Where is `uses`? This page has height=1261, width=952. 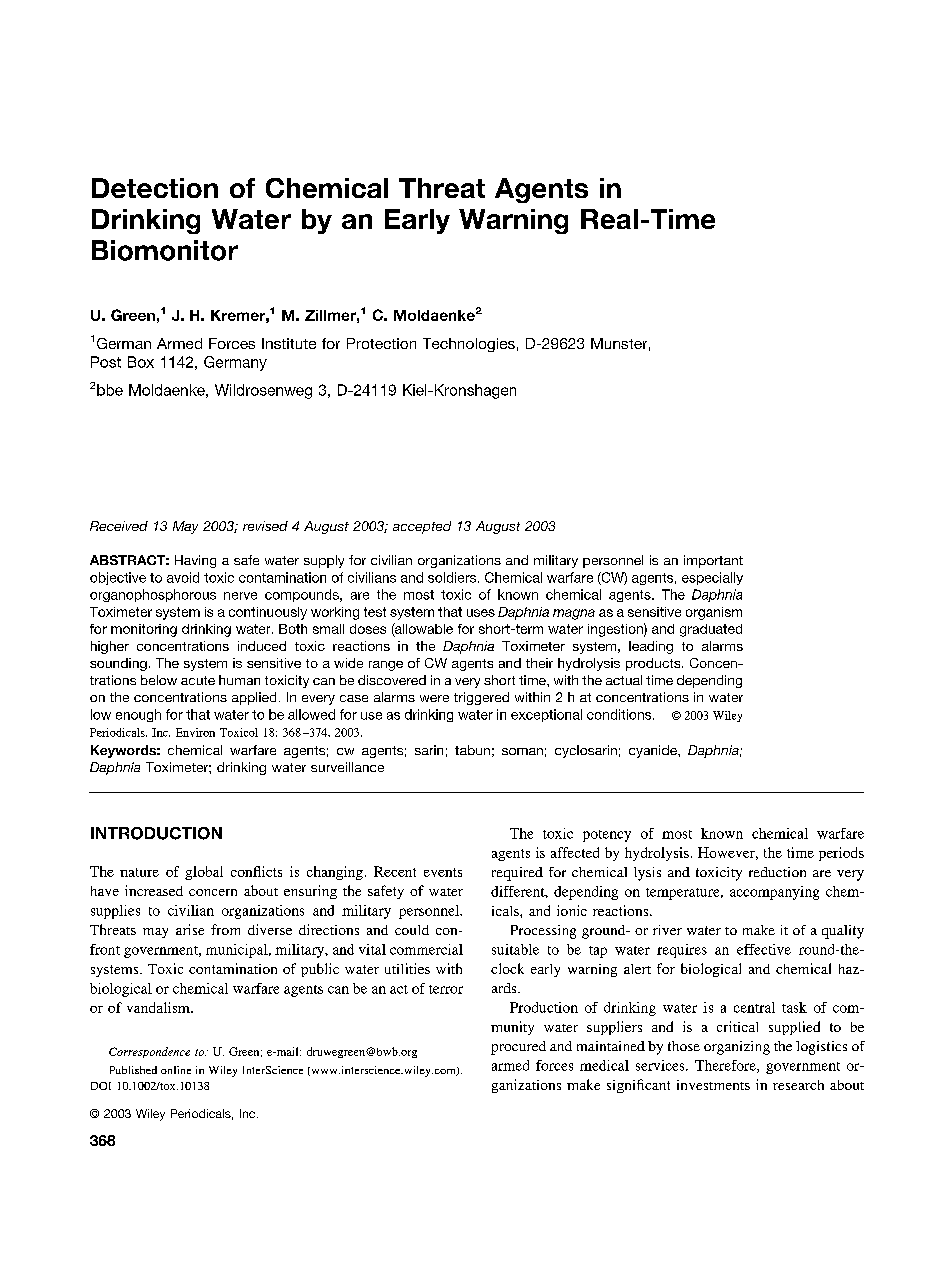 uses is located at coordinates (481, 613).
